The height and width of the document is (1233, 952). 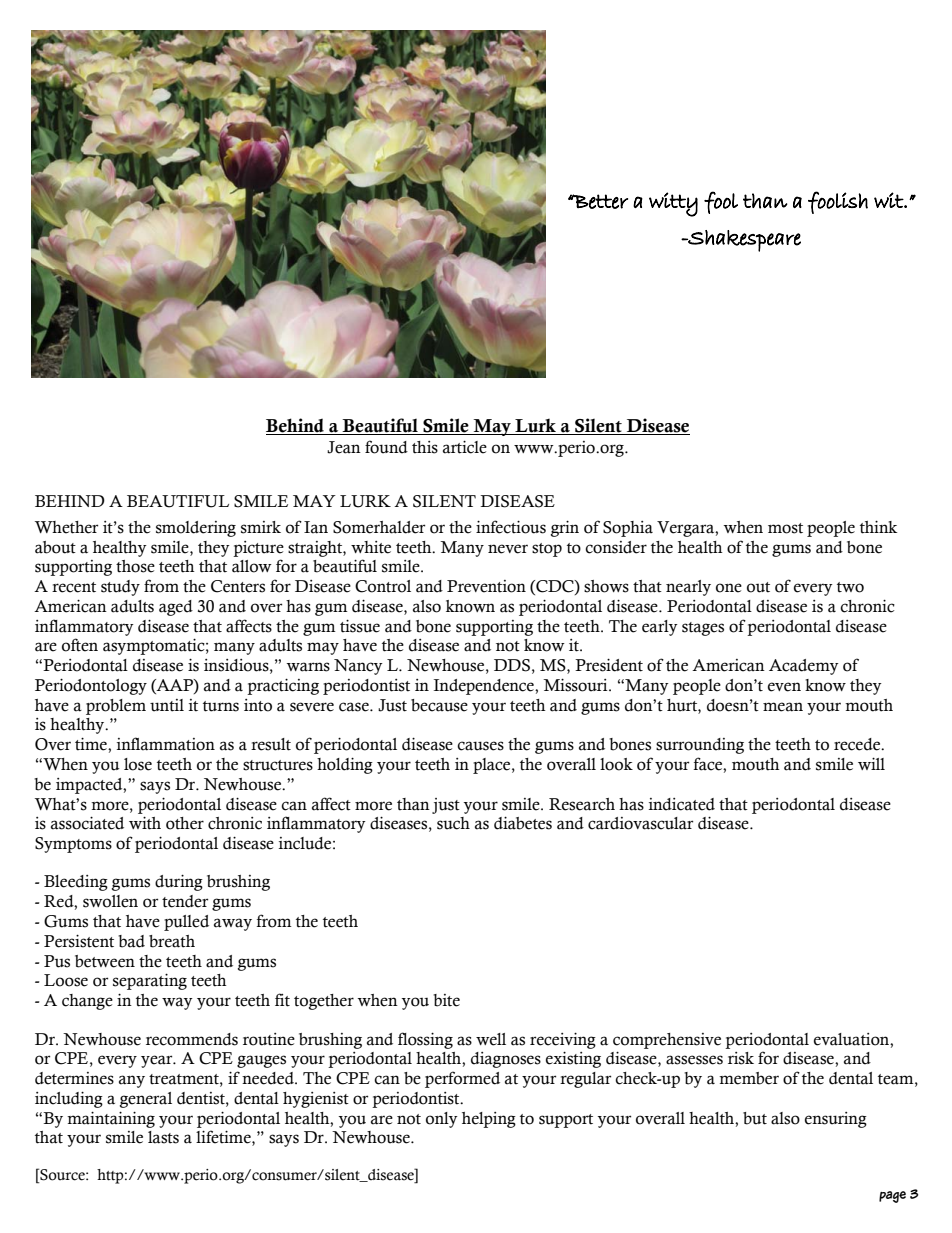 I want to click on witty, so click(x=673, y=204).
